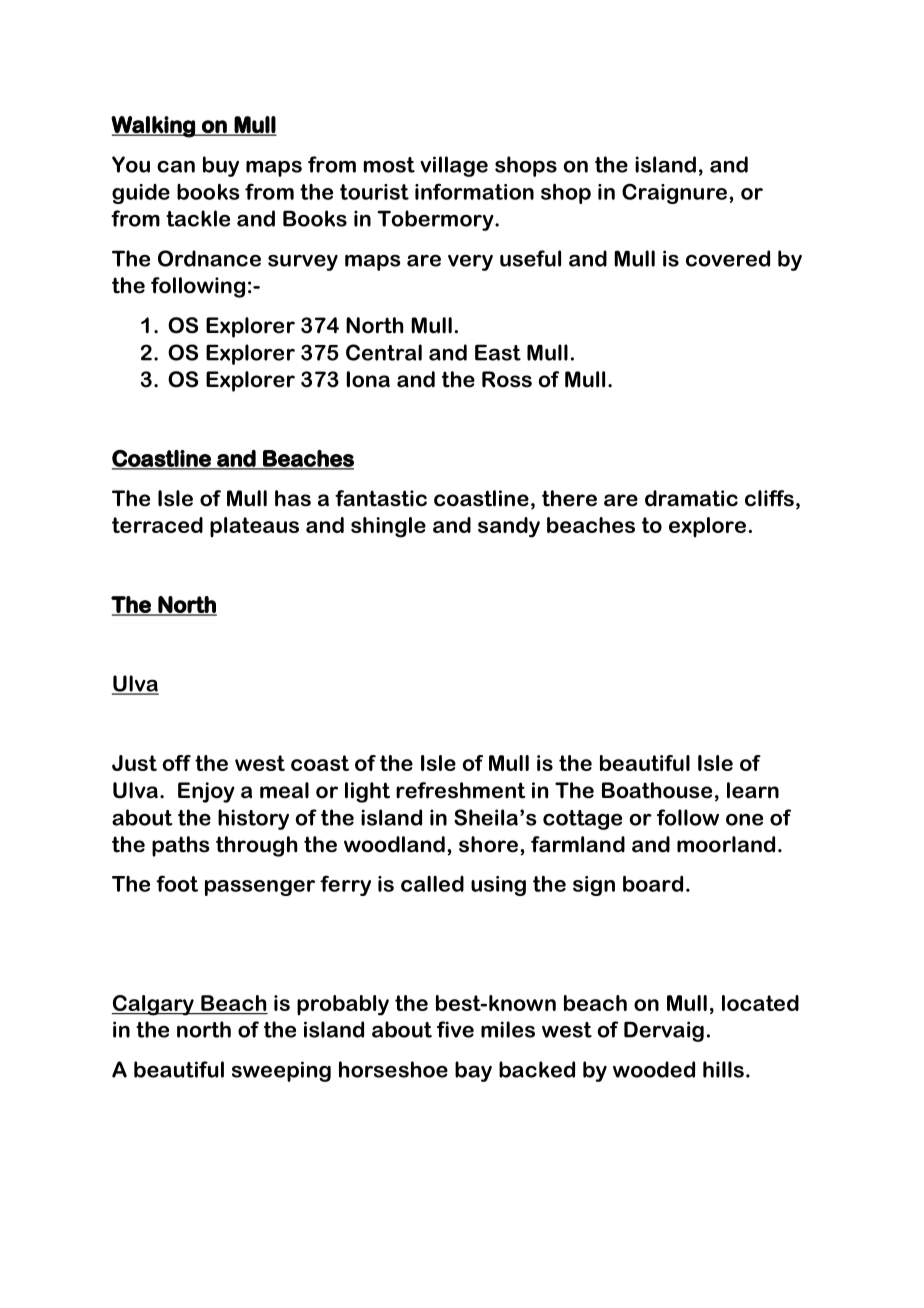 This page has height=1308, width=924. I want to click on learn, so click(753, 790).
